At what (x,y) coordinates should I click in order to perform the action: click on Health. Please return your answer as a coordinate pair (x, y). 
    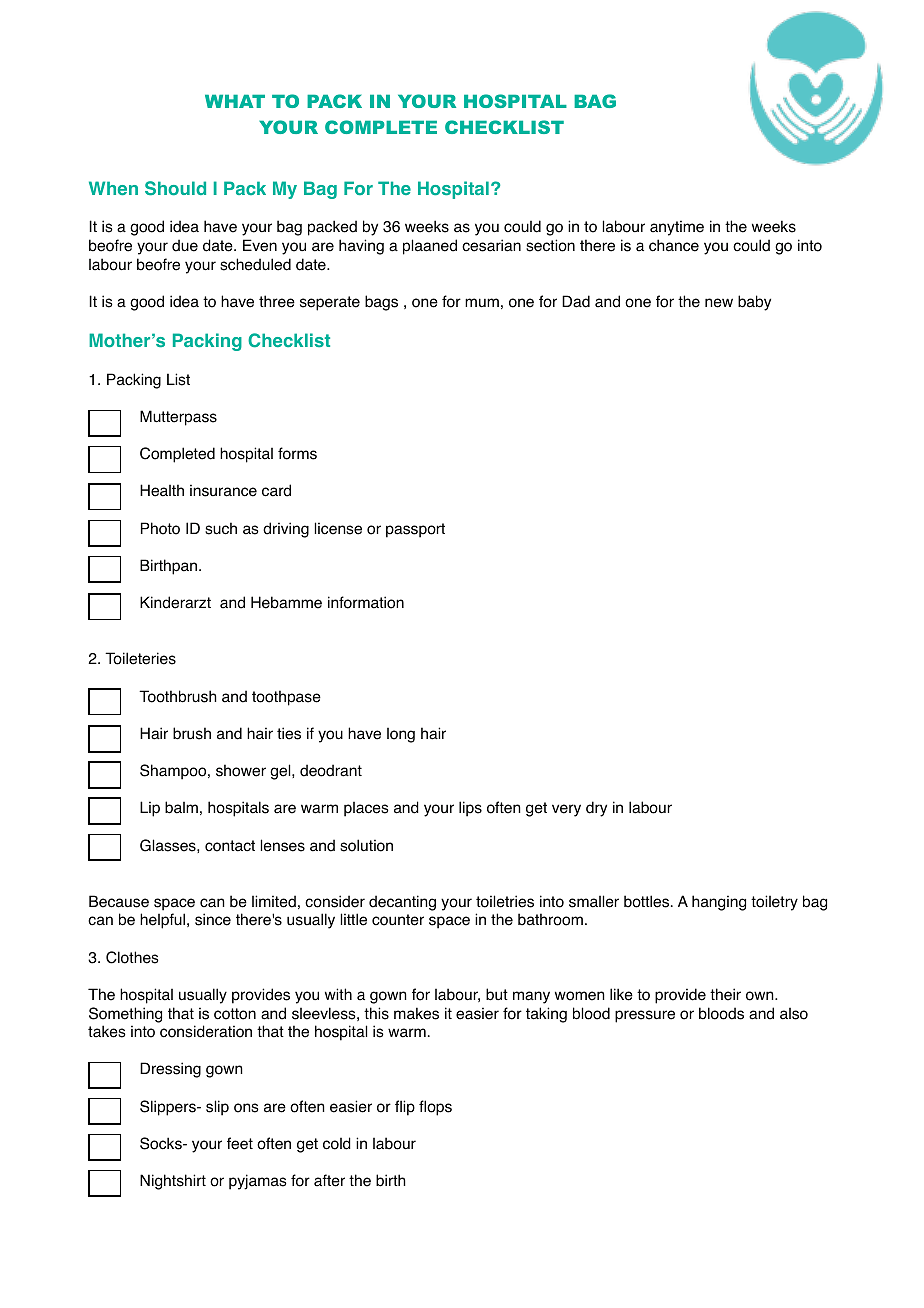
    Looking at the image, I should click on (162, 490).
